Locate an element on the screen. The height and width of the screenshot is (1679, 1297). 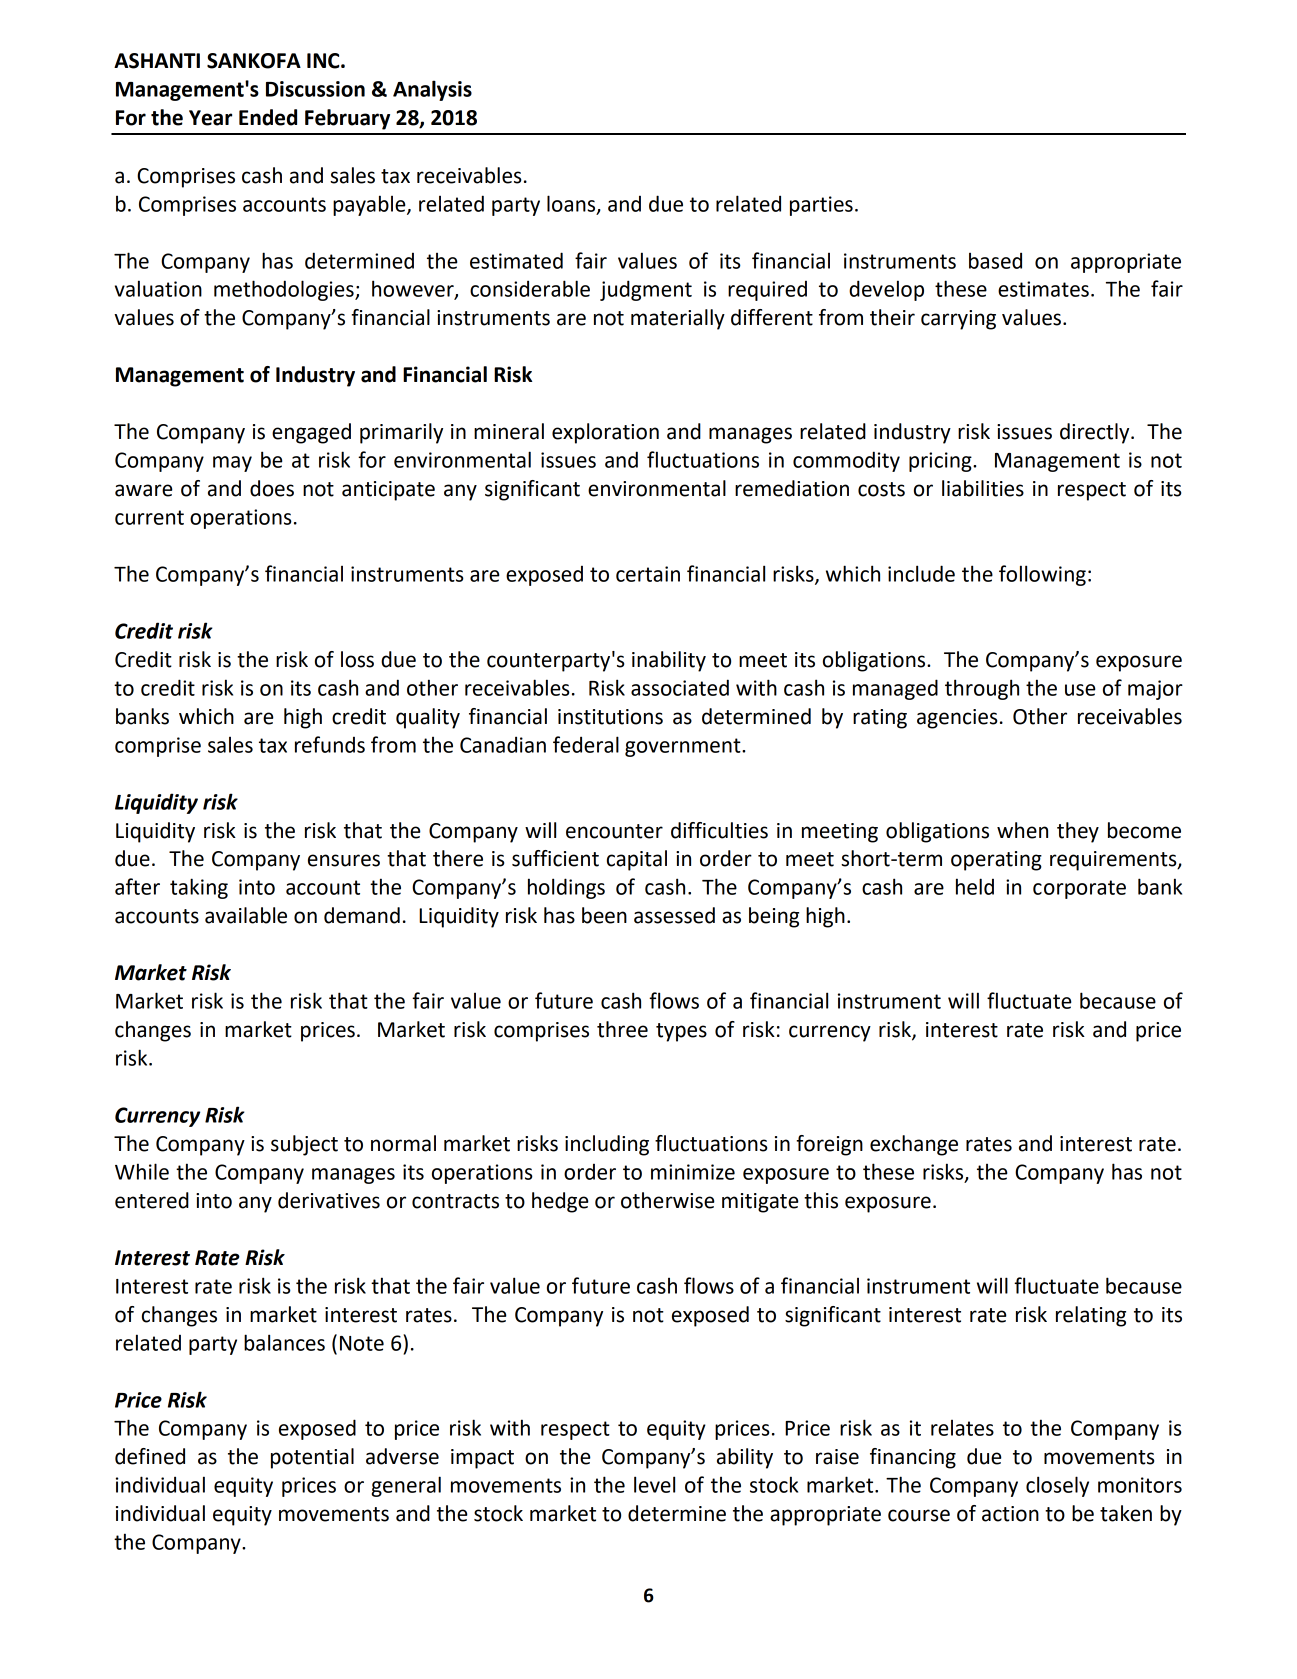
when is located at coordinates (1022, 830).
